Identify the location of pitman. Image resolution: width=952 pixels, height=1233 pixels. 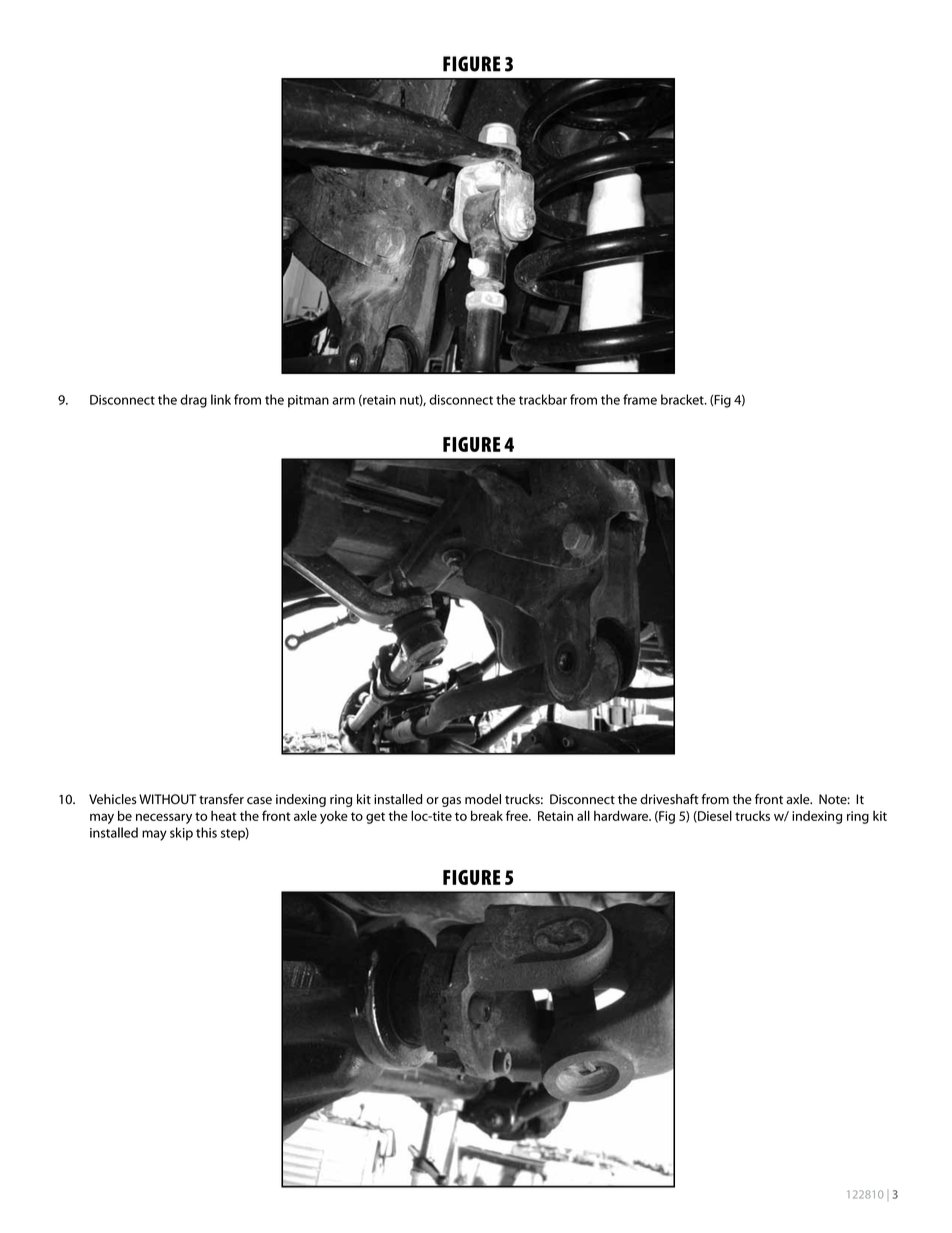
(308, 401).
